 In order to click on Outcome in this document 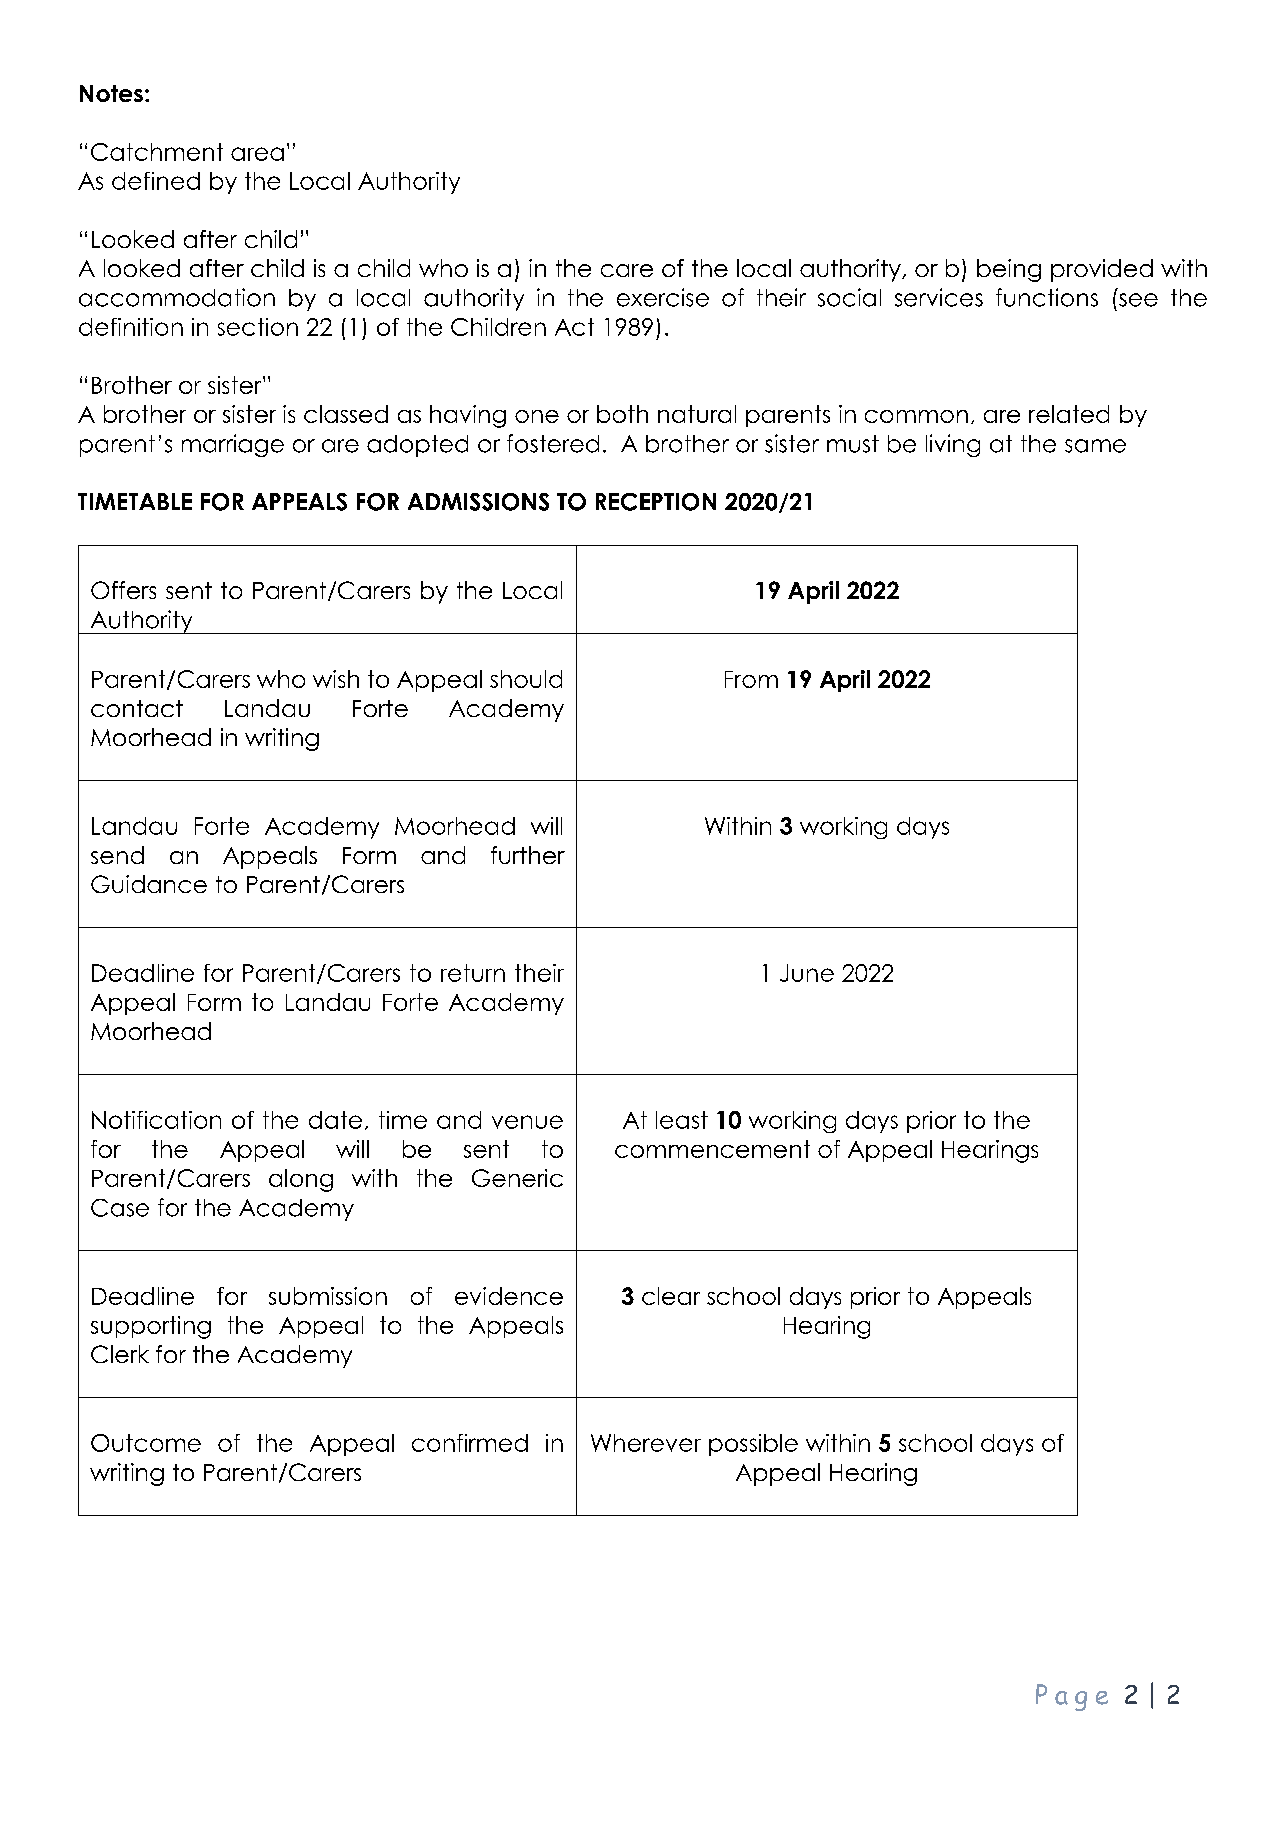, I will do `click(146, 1443)`.
